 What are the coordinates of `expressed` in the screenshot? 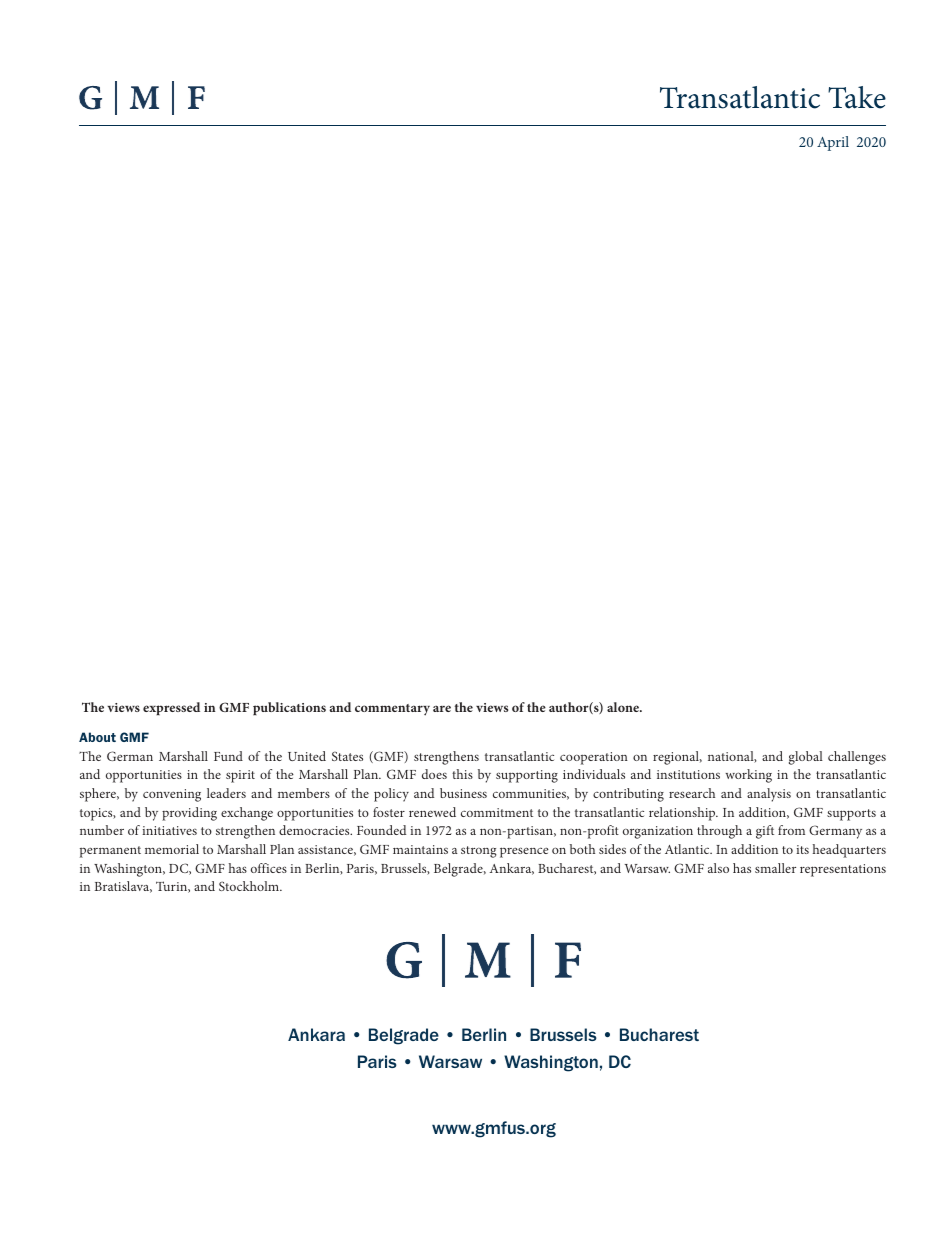 It's located at (171, 708).
